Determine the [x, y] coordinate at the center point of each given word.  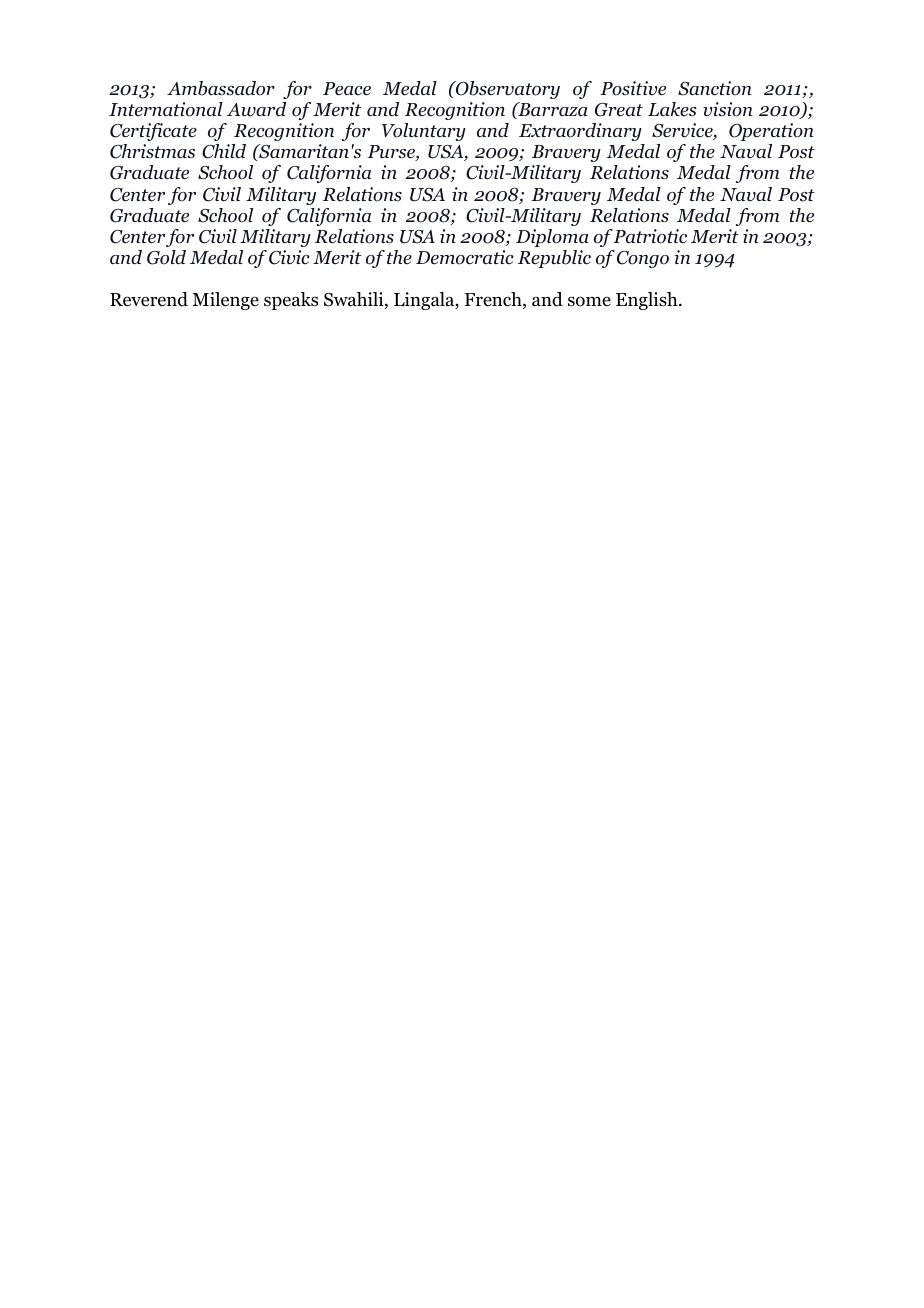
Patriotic [650, 236]
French [494, 300]
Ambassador [221, 88]
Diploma [552, 238]
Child [224, 151]
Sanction [715, 88]
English [648, 301]
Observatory [507, 90]
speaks [291, 301]
